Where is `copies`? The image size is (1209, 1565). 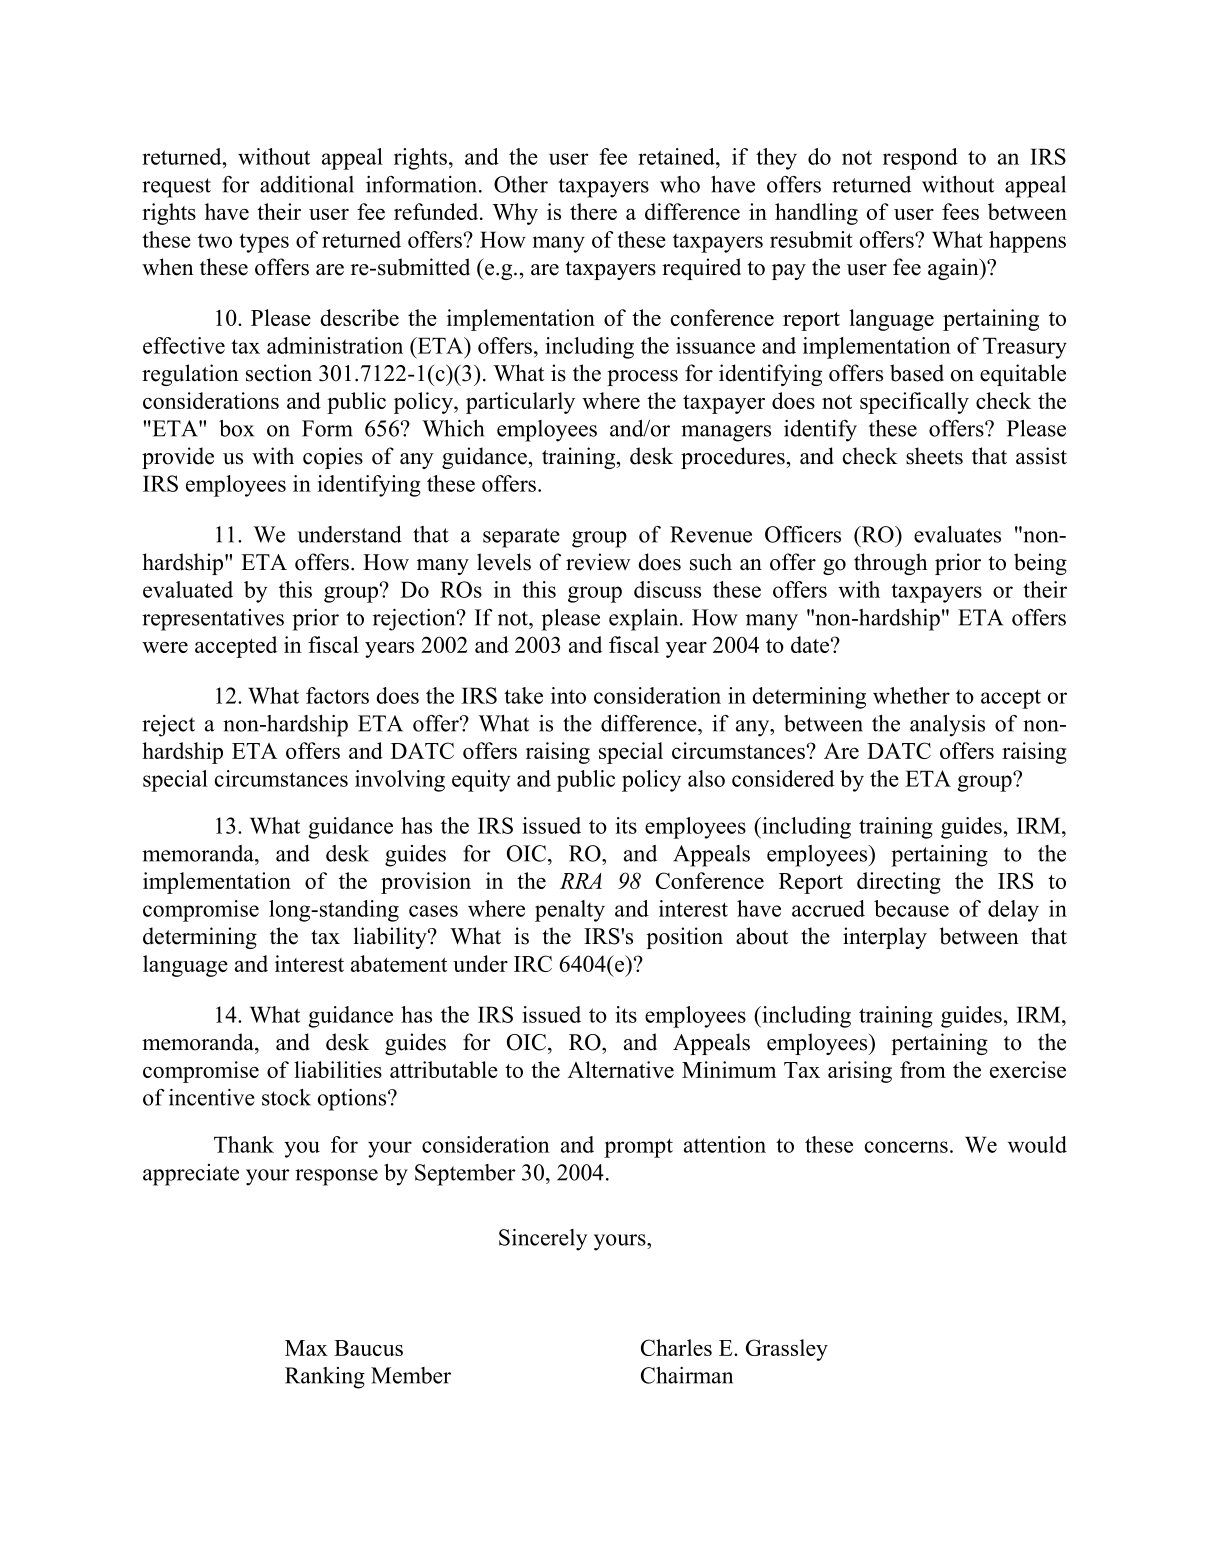 copies is located at coordinates (333, 458).
